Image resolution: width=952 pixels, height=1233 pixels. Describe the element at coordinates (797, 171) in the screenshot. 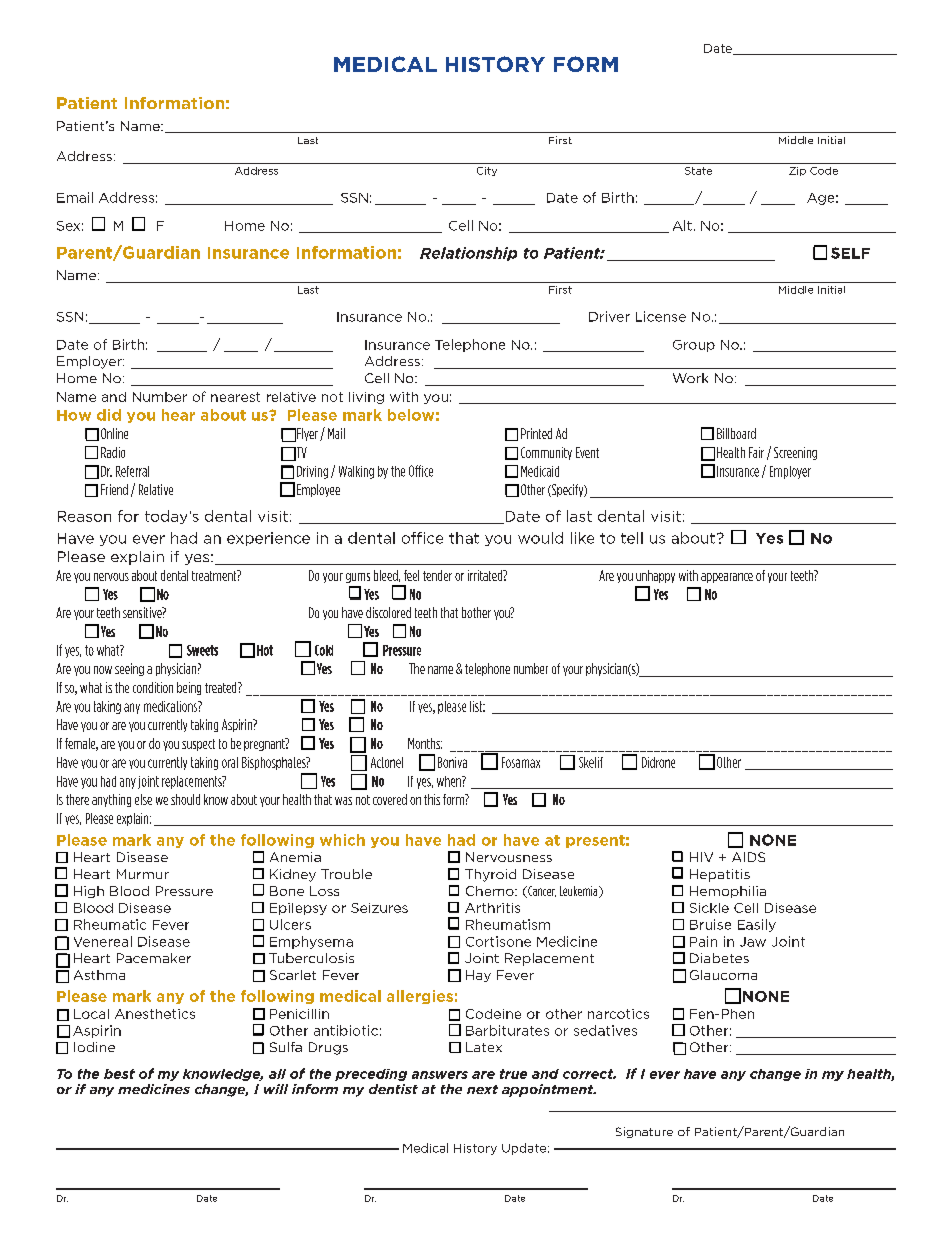

I see `Zip` at that location.
